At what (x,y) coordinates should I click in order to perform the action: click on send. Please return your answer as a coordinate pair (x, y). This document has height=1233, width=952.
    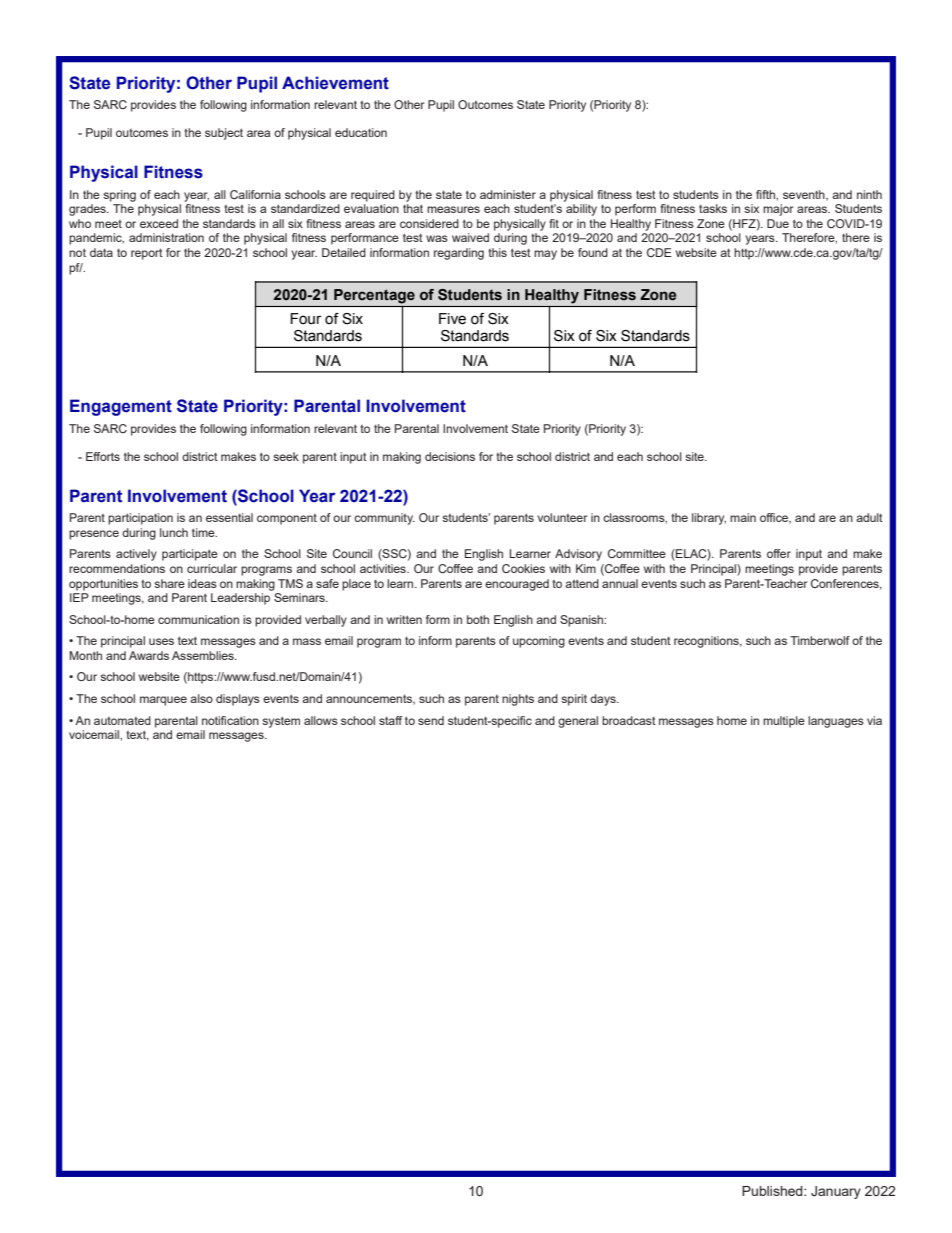
    Looking at the image, I should click on (431, 720).
